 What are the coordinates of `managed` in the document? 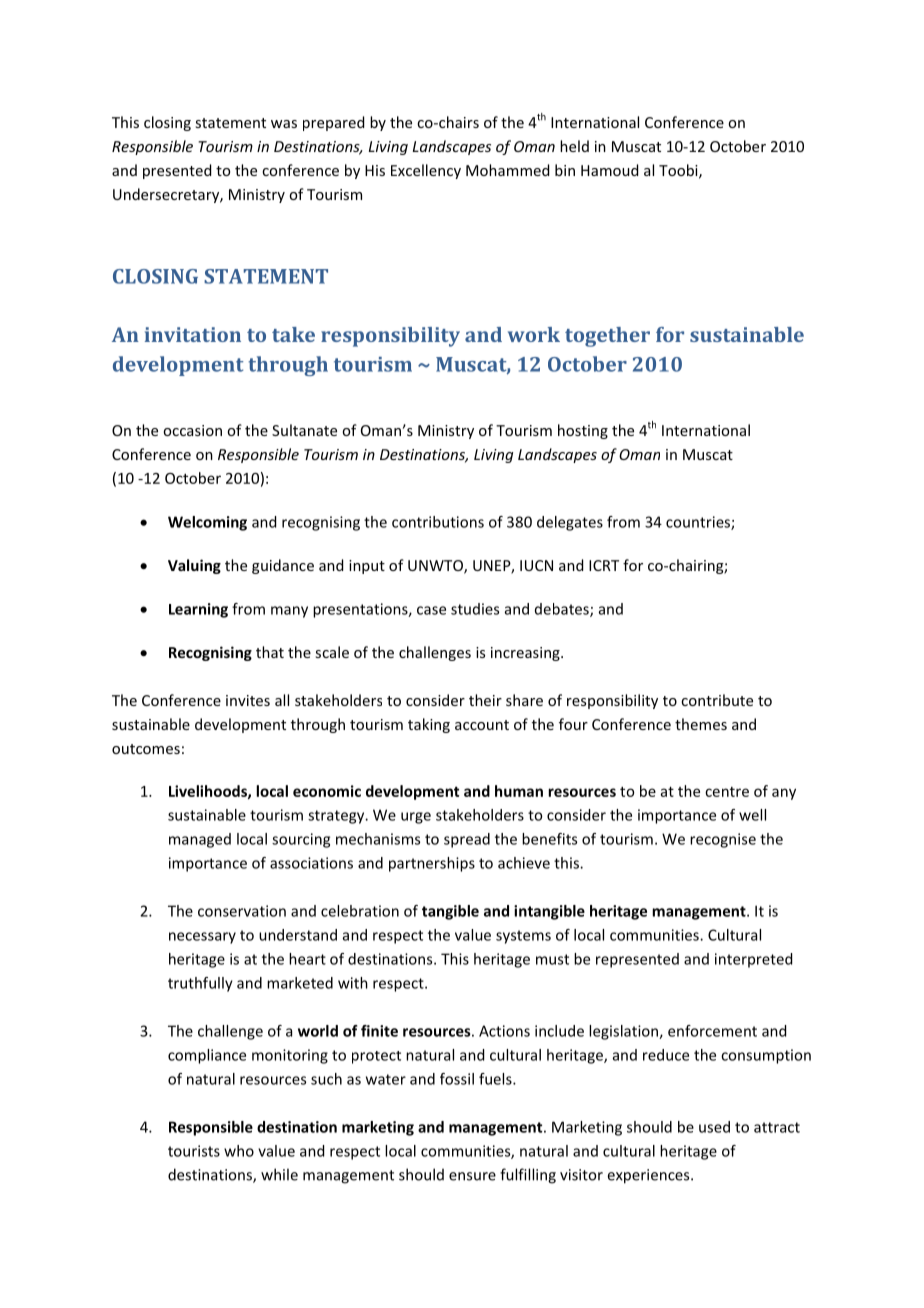 It's located at (200, 840).
